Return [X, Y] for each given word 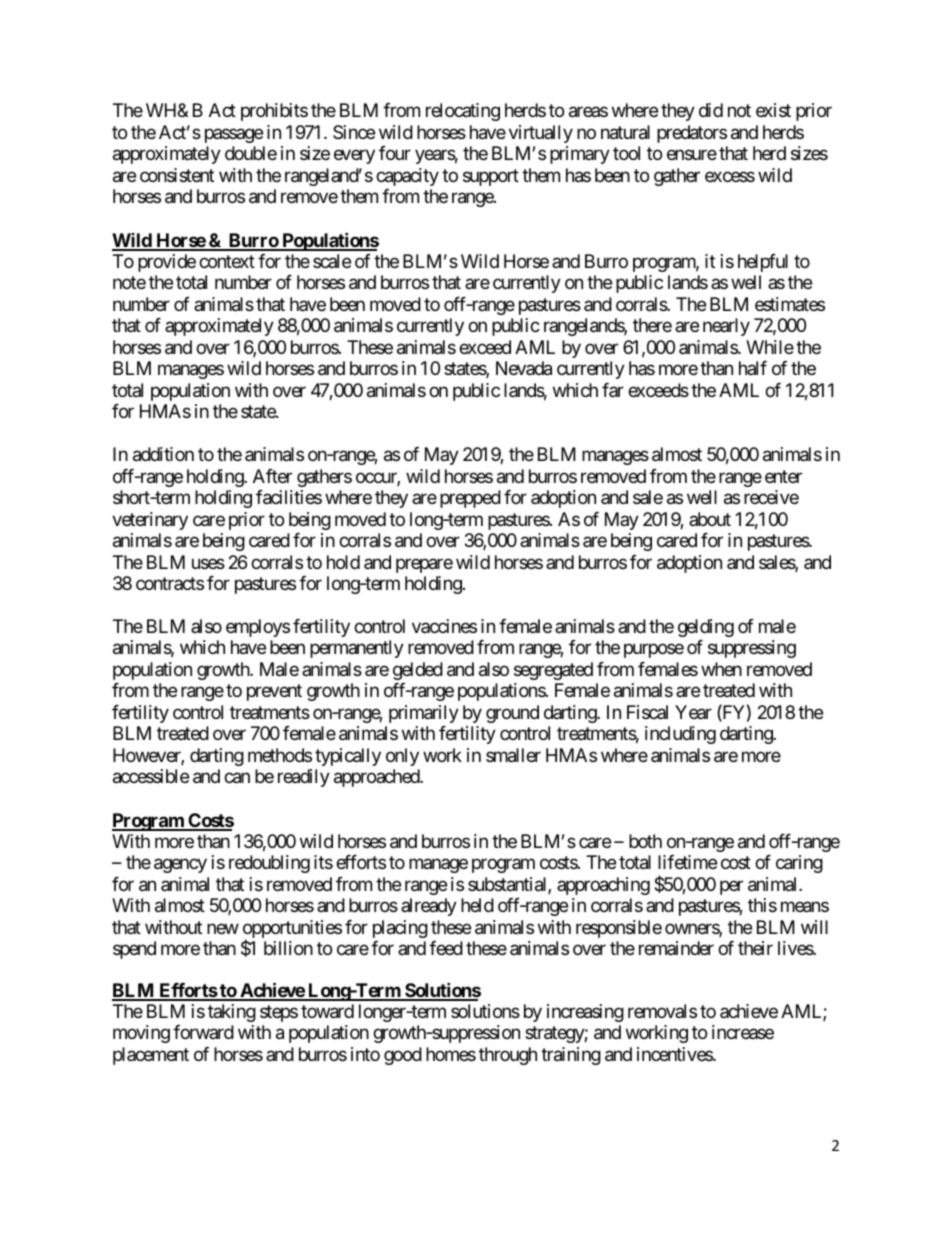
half [753, 368]
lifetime [687, 862]
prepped [470, 499]
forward [203, 1032]
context [227, 261]
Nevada [524, 368]
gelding [706, 628]
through [508, 1056]
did [711, 110]
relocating [463, 112]
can [237, 778]
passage [234, 135]
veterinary [150, 521]
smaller [513, 755]
